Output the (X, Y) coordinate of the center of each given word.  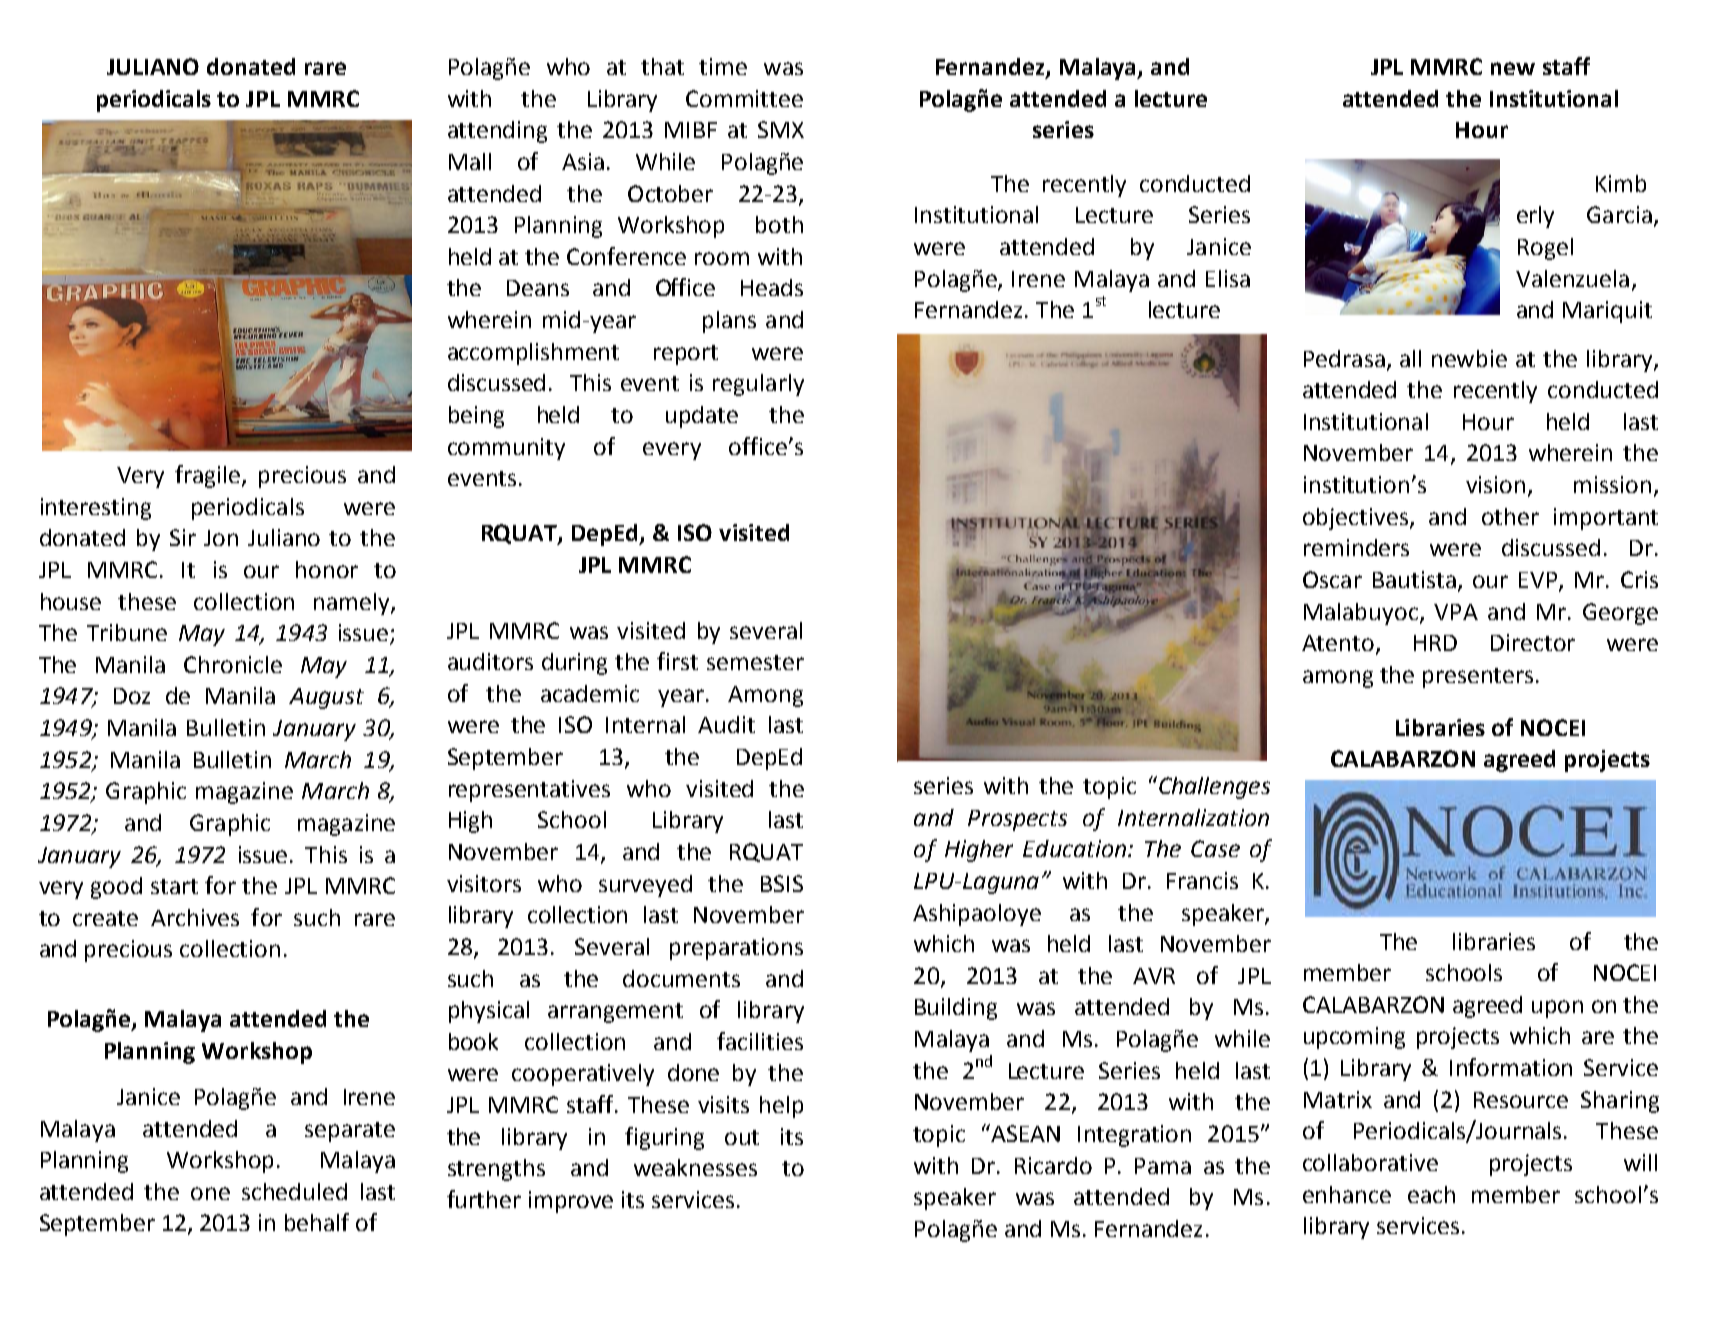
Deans (538, 288)
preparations (736, 949)
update (702, 417)
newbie (1469, 358)
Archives (195, 917)
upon (1557, 1009)
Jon (221, 538)
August (326, 698)
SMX (781, 129)
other (1510, 516)
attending (497, 132)
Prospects (1017, 820)
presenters (1478, 678)
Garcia (1619, 214)
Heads (772, 287)
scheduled (294, 1191)
